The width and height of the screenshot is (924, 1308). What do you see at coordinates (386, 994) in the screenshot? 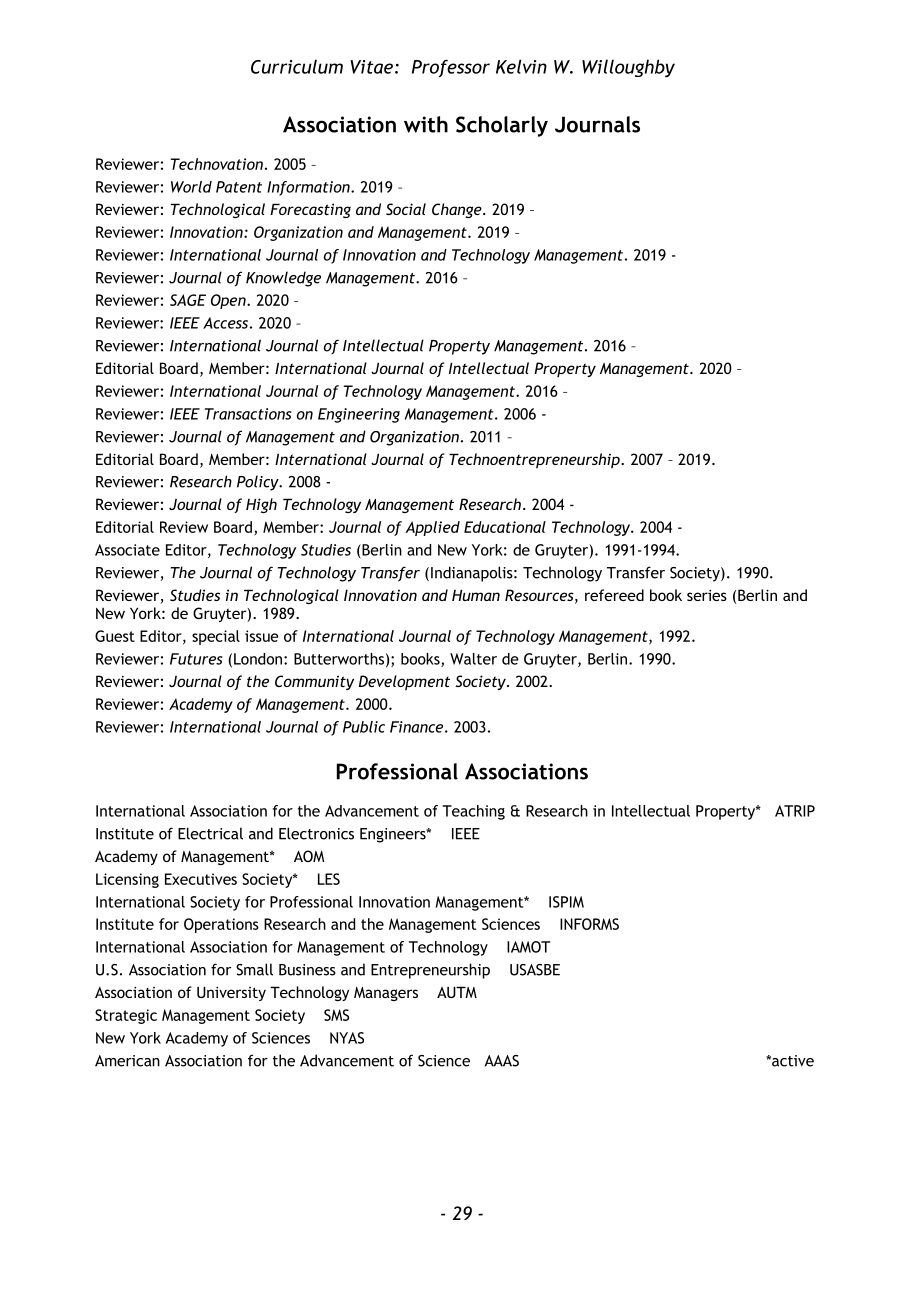
I see `Managers` at bounding box center [386, 994].
